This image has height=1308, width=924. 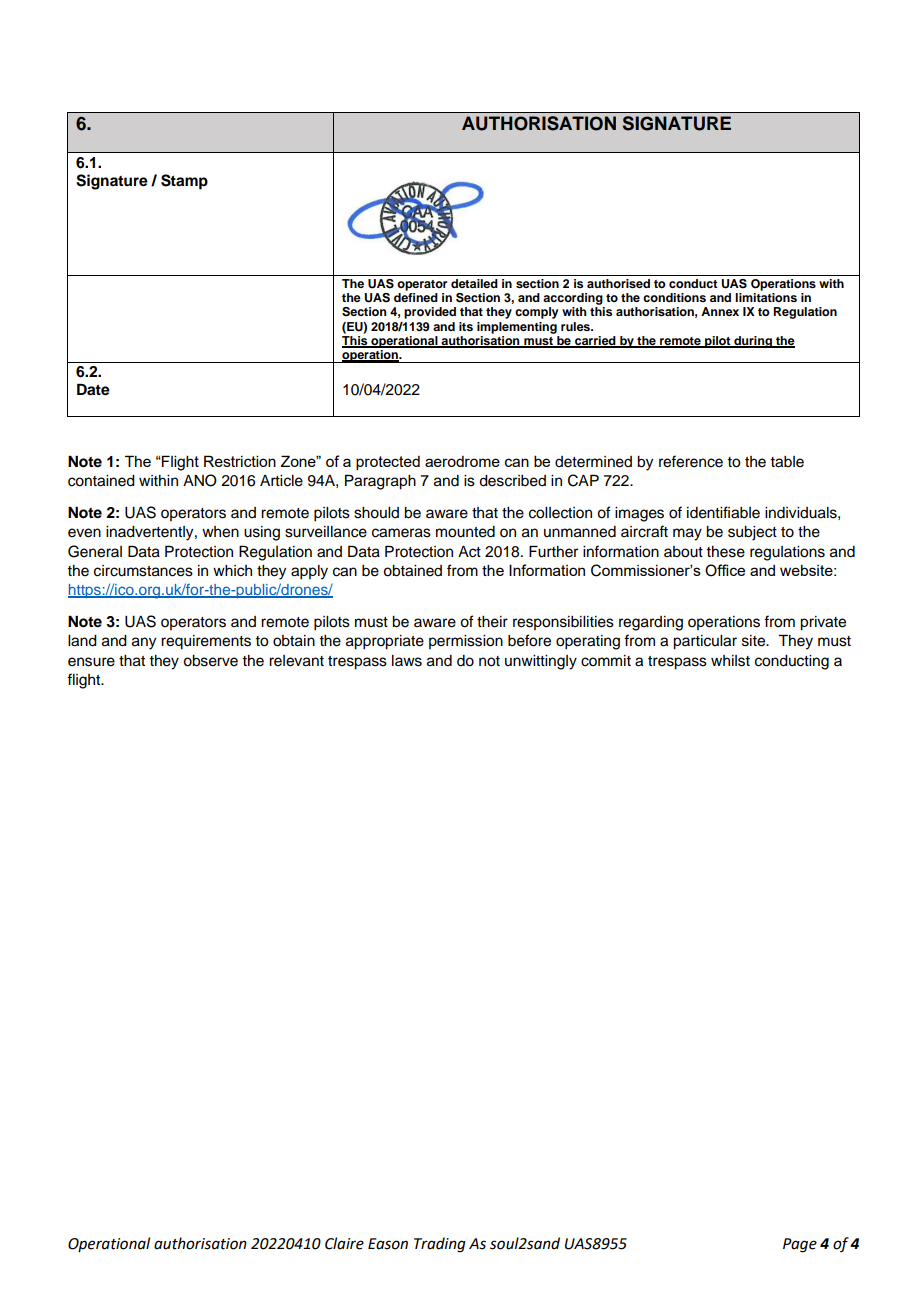 I want to click on observe, so click(x=210, y=661).
